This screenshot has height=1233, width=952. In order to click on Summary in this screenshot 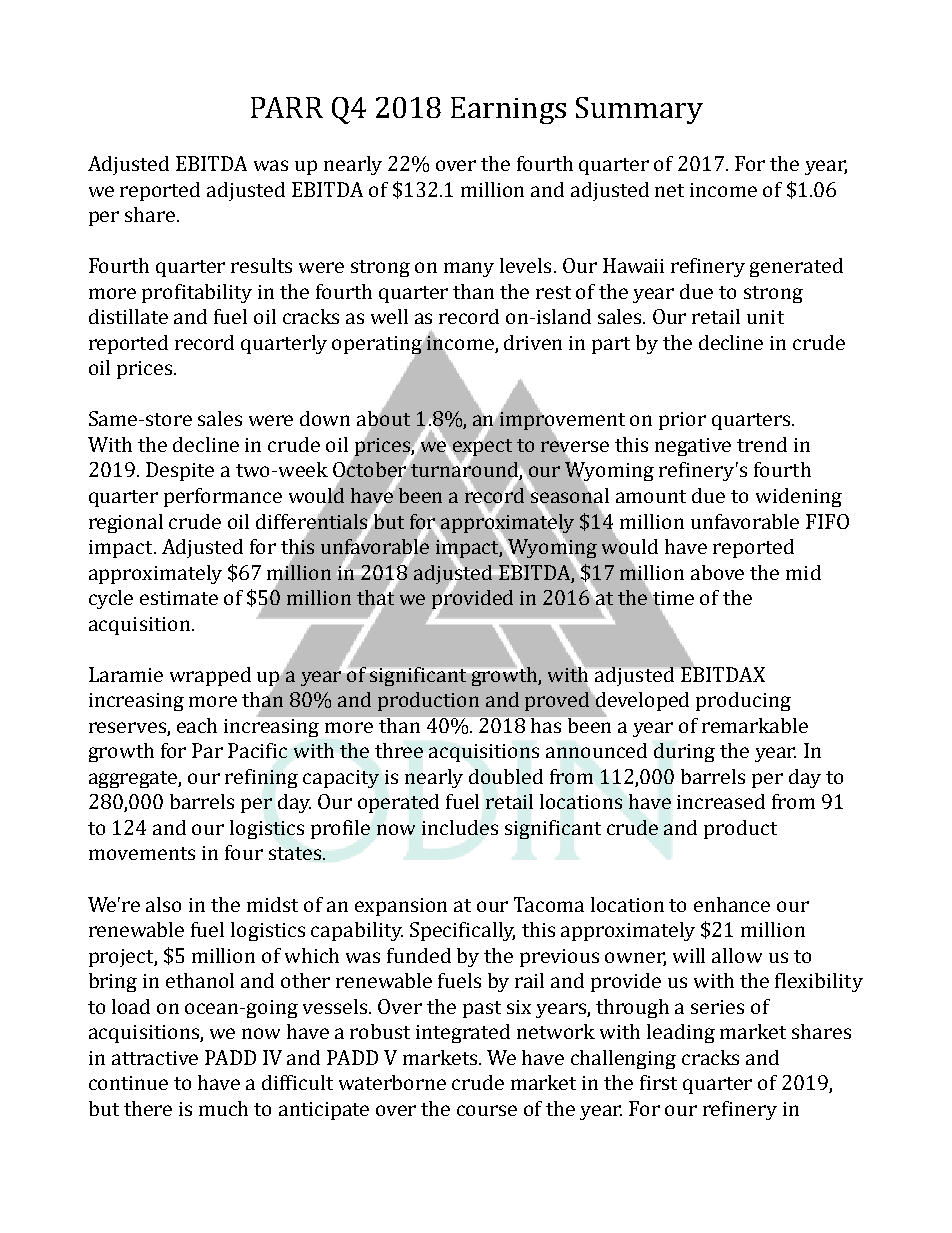, I will do `click(639, 110)`.
